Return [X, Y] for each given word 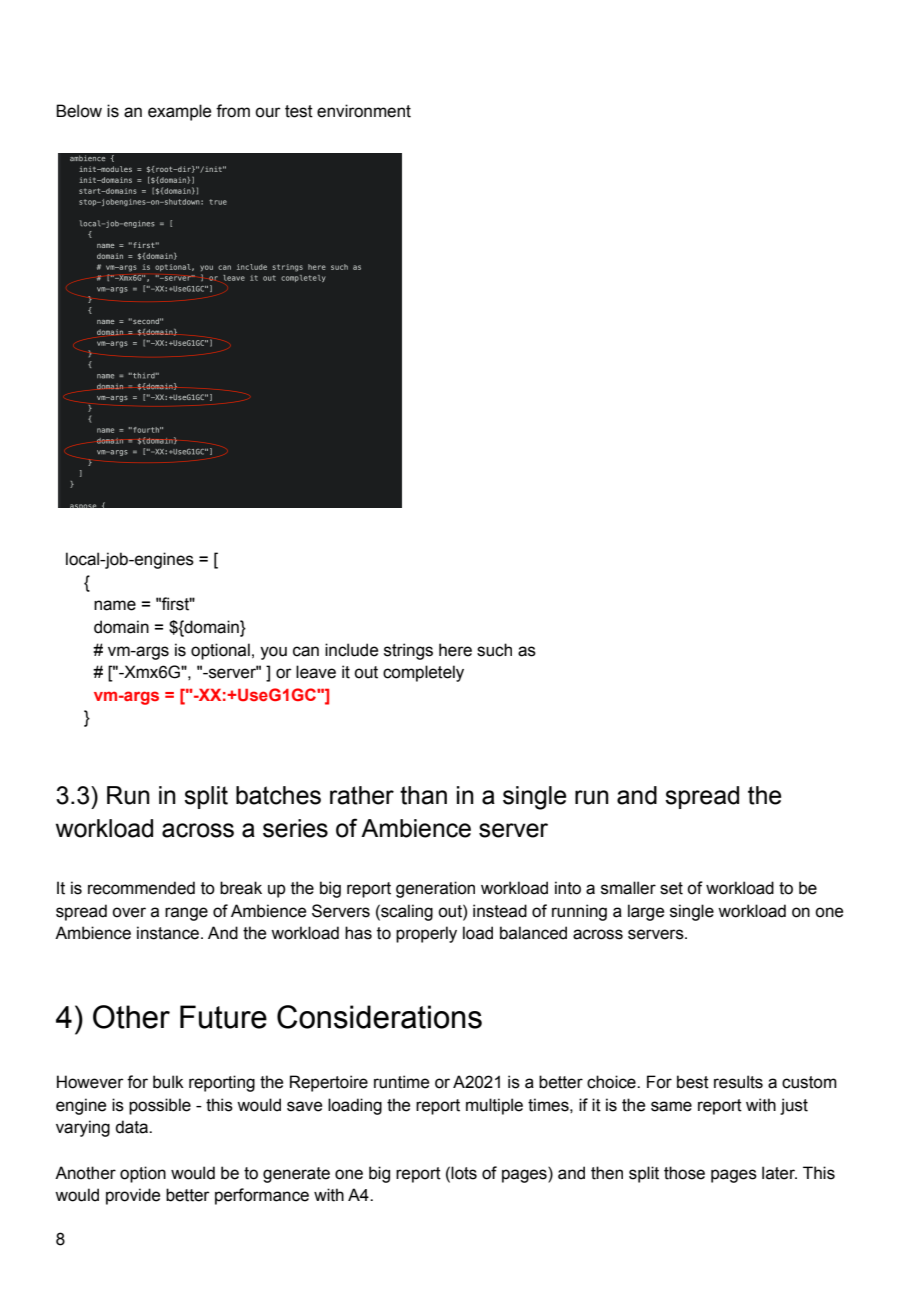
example [179, 112]
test [299, 111]
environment [364, 111]
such [494, 650]
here [455, 650]
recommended [141, 888]
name [115, 605]
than [423, 795]
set [671, 888]
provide [133, 1196]
